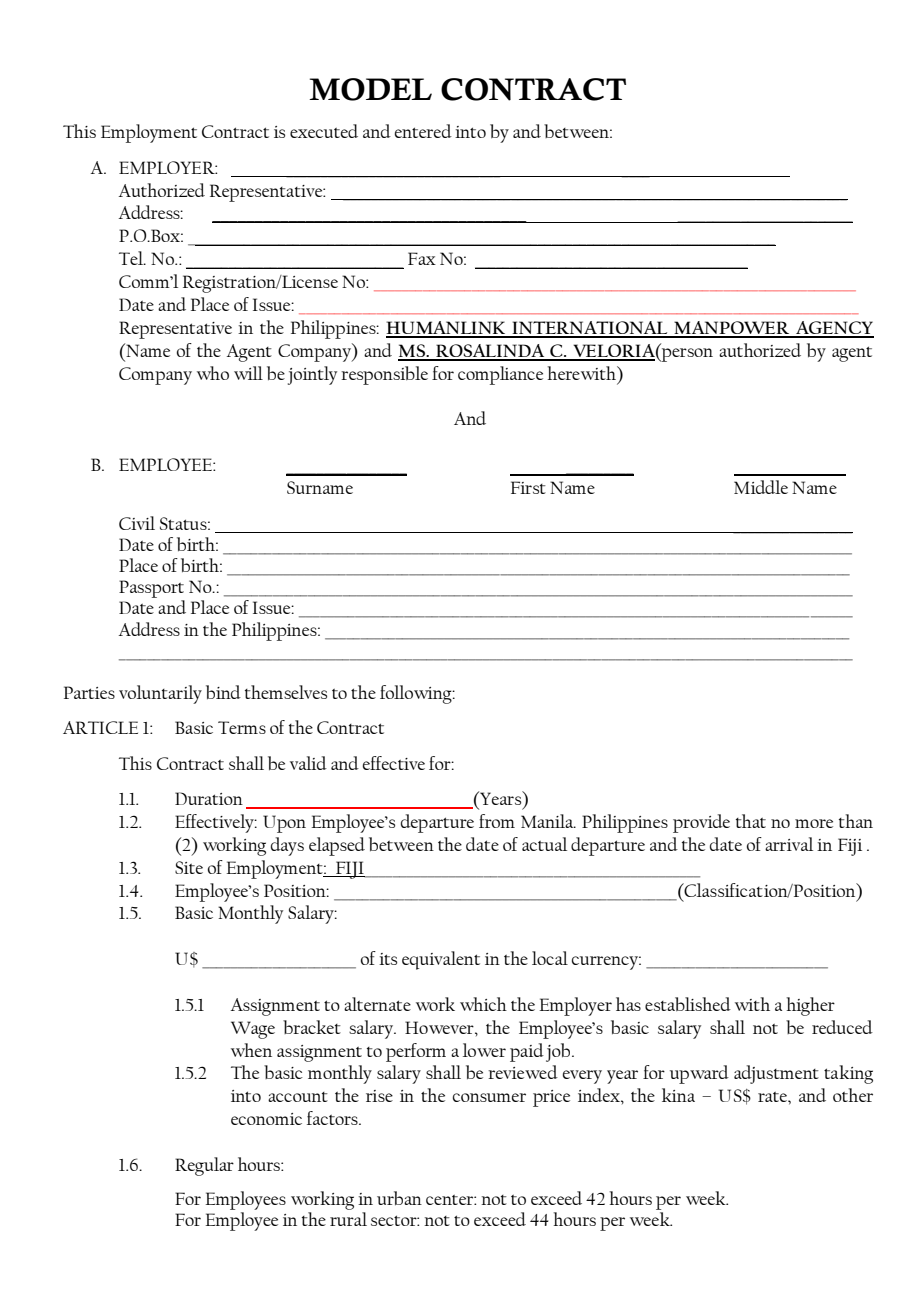  I want to click on First, so click(528, 487).
